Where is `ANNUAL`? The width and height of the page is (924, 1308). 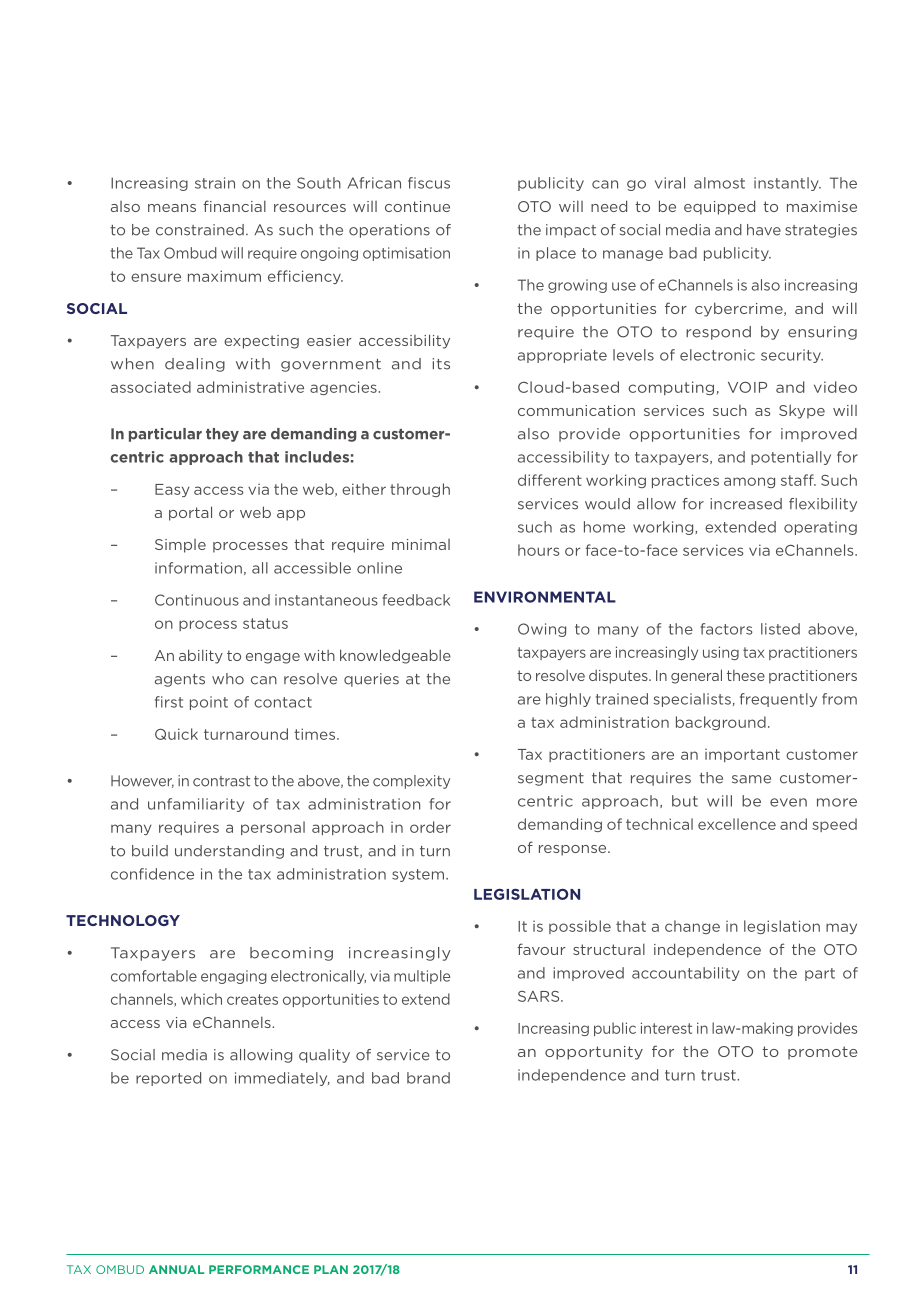
ANNUAL is located at coordinates (176, 1269).
